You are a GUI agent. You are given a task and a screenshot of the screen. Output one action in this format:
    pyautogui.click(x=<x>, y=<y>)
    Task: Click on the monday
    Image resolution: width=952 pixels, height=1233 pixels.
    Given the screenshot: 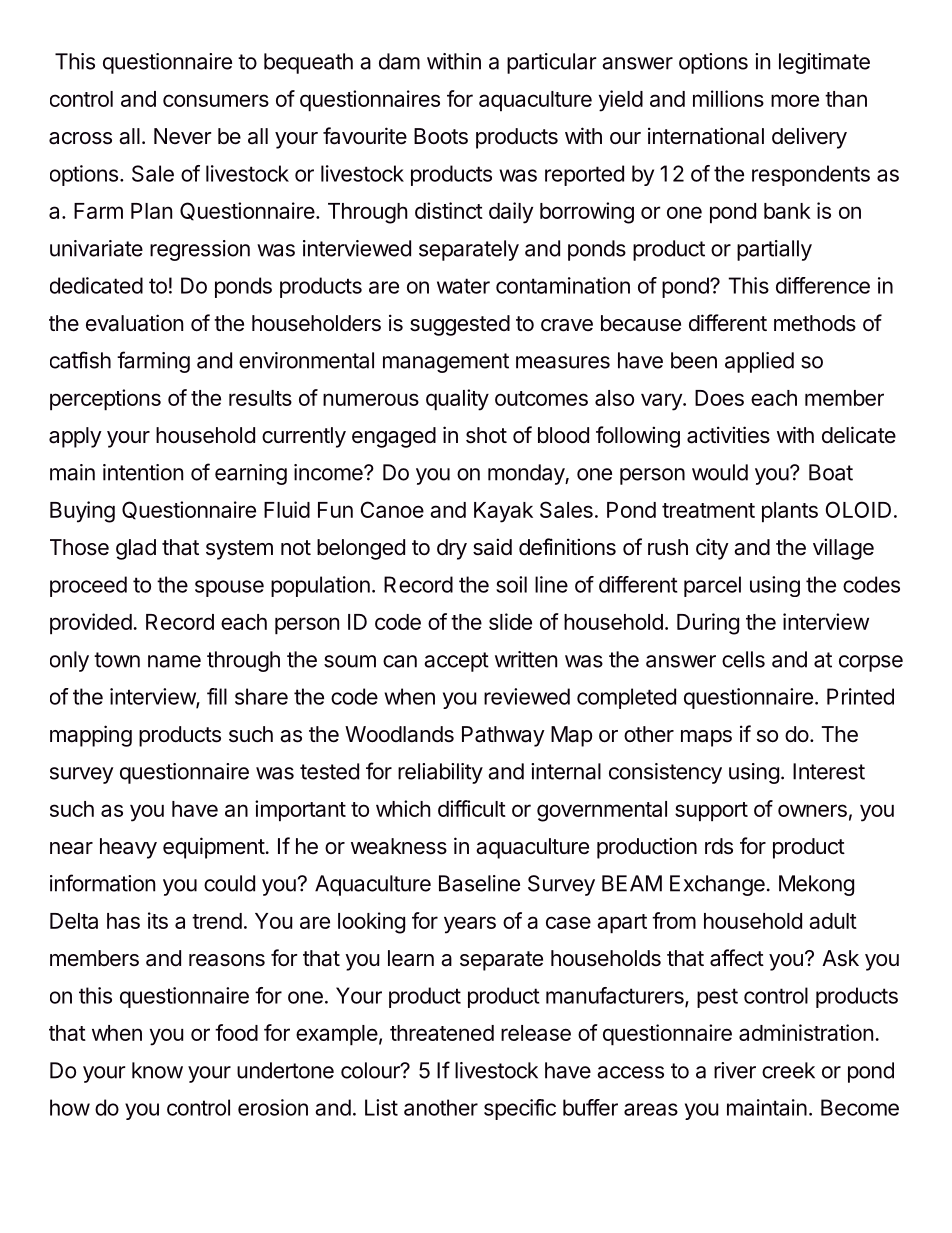 What is the action you would take?
    pyautogui.click(x=527, y=474)
